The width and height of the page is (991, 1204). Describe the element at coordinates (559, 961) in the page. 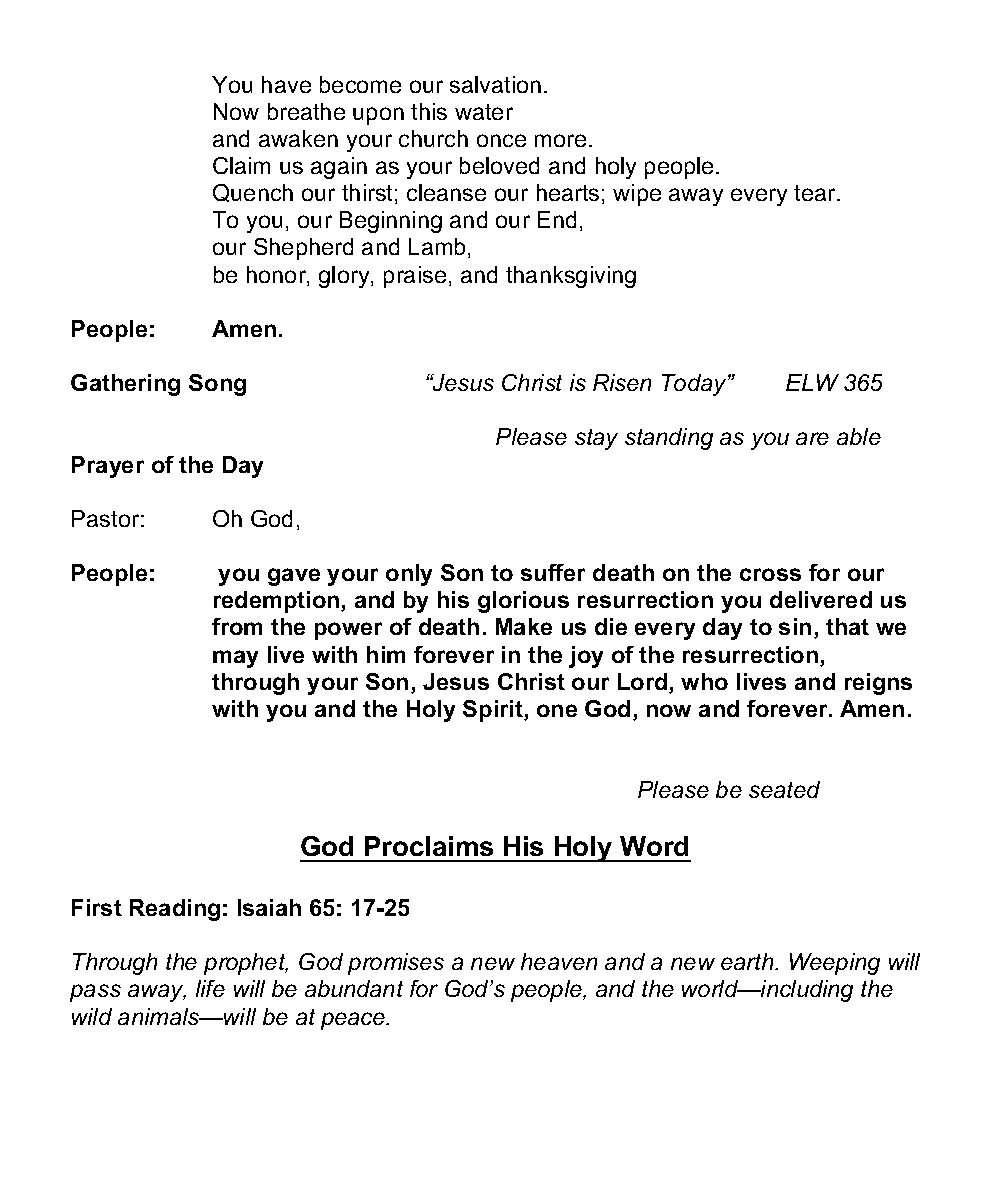

I see `heaven` at that location.
